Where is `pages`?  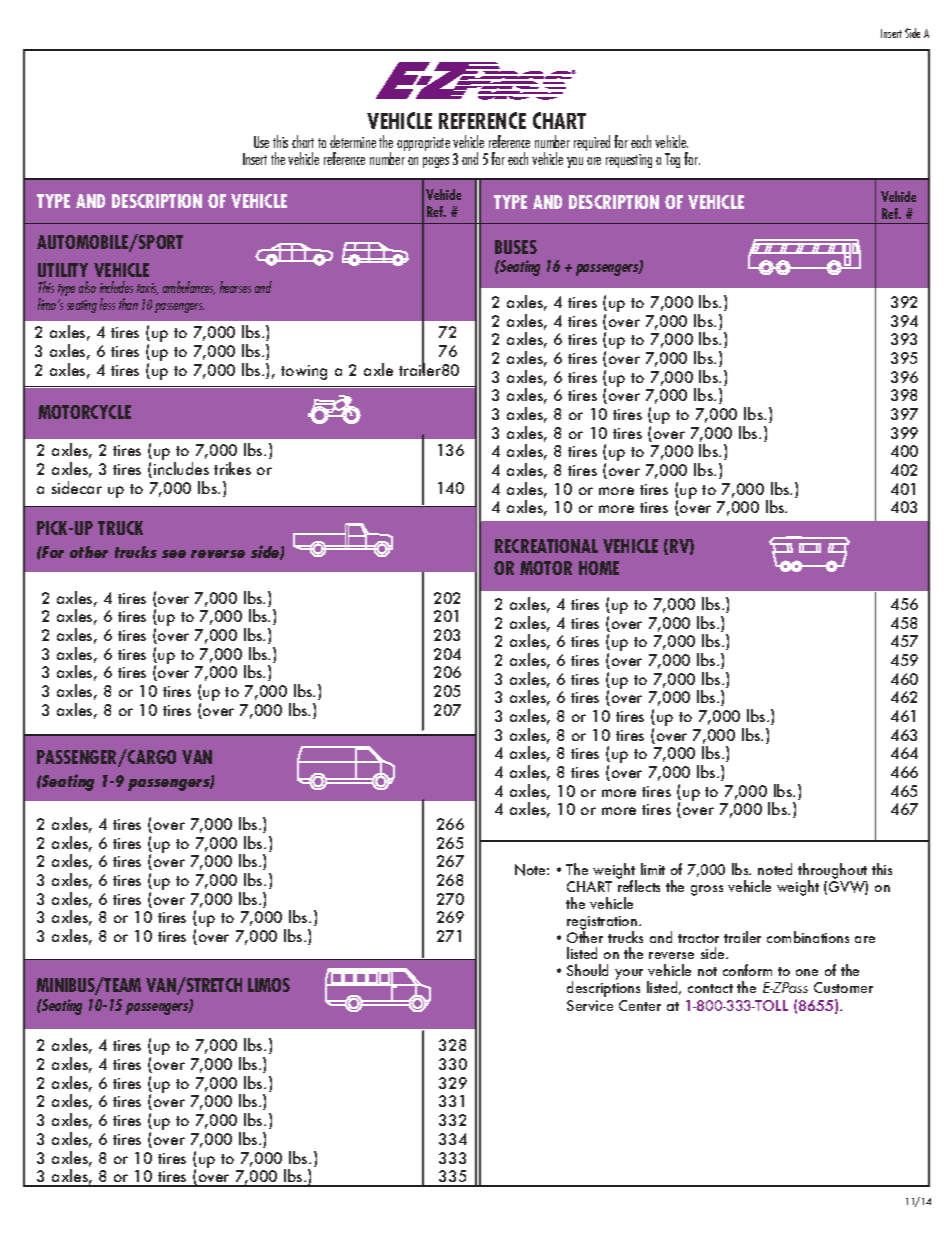 pages is located at coordinates (436, 162).
